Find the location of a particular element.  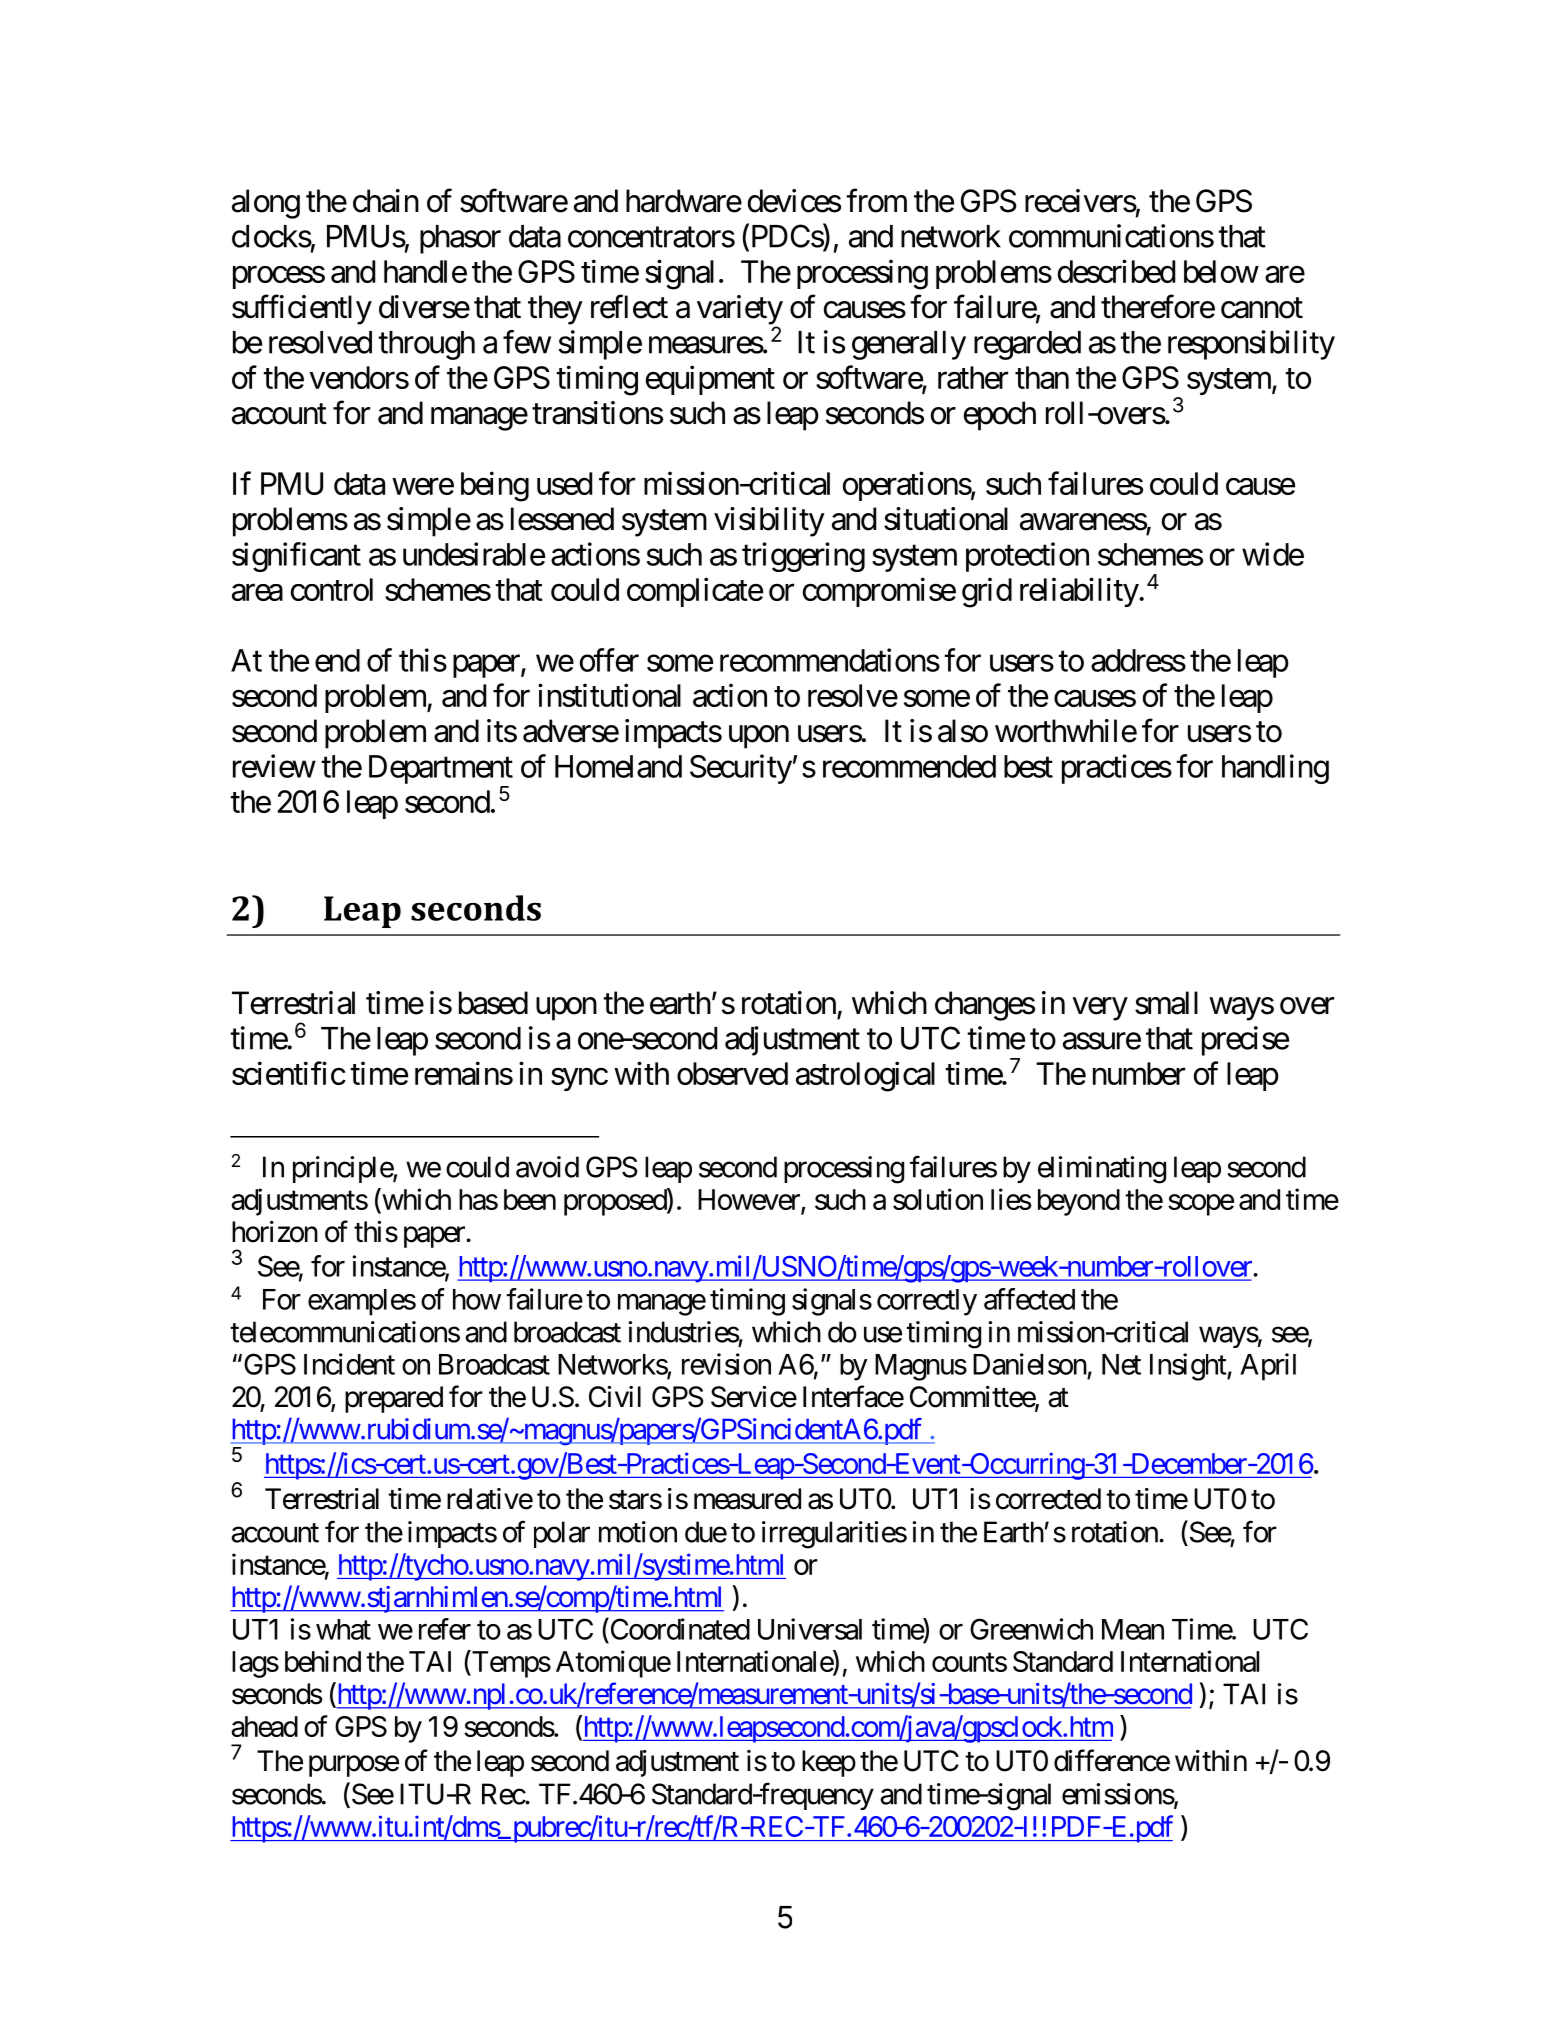

Mean is located at coordinates (1133, 1629).
